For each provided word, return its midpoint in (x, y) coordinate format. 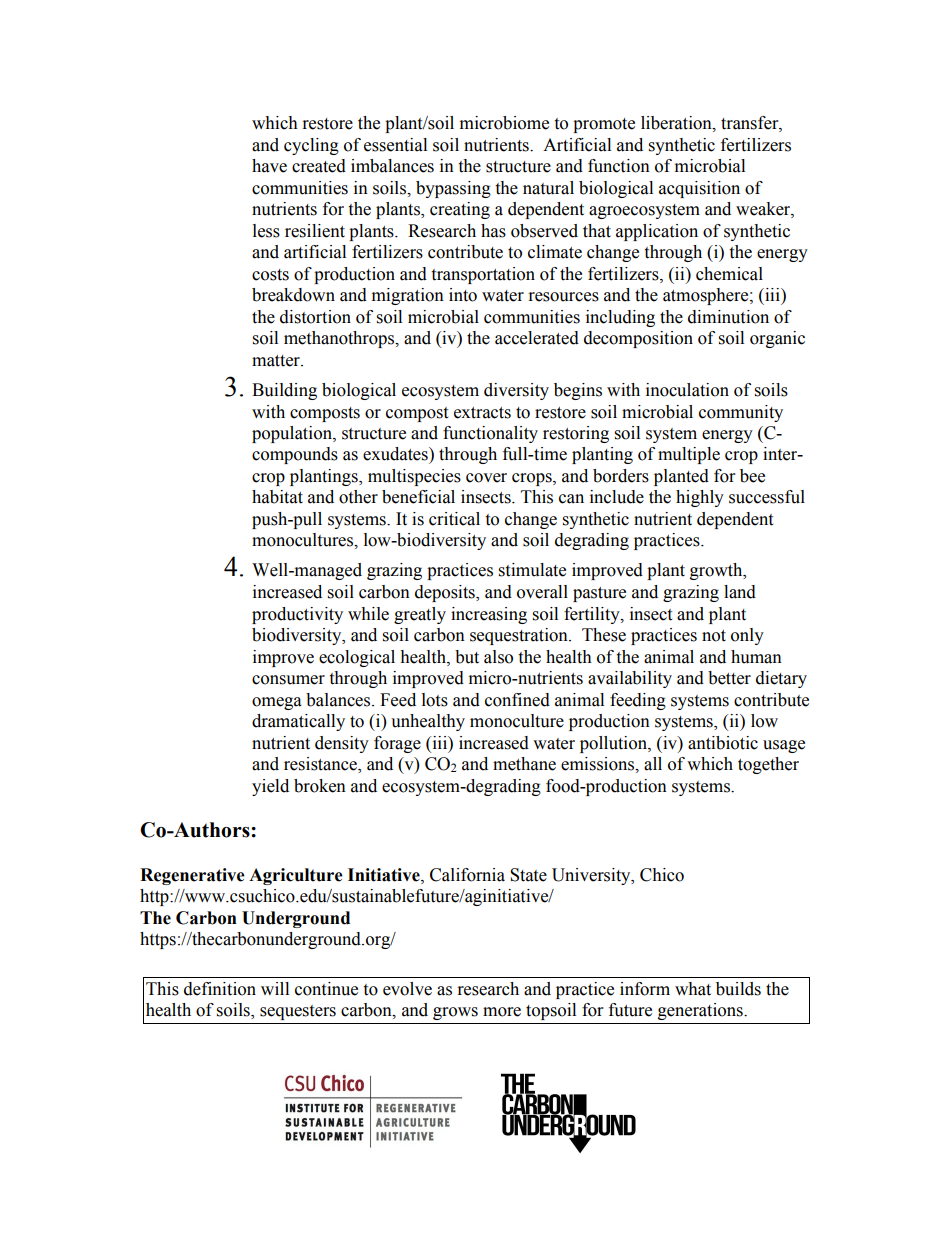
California (467, 875)
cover (486, 478)
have (269, 166)
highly (700, 498)
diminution (728, 317)
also (498, 657)
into (463, 295)
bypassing (453, 189)
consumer (288, 680)
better (729, 678)
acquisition (699, 189)
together (768, 765)
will (275, 988)
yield (270, 787)
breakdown (293, 295)
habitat (277, 497)
